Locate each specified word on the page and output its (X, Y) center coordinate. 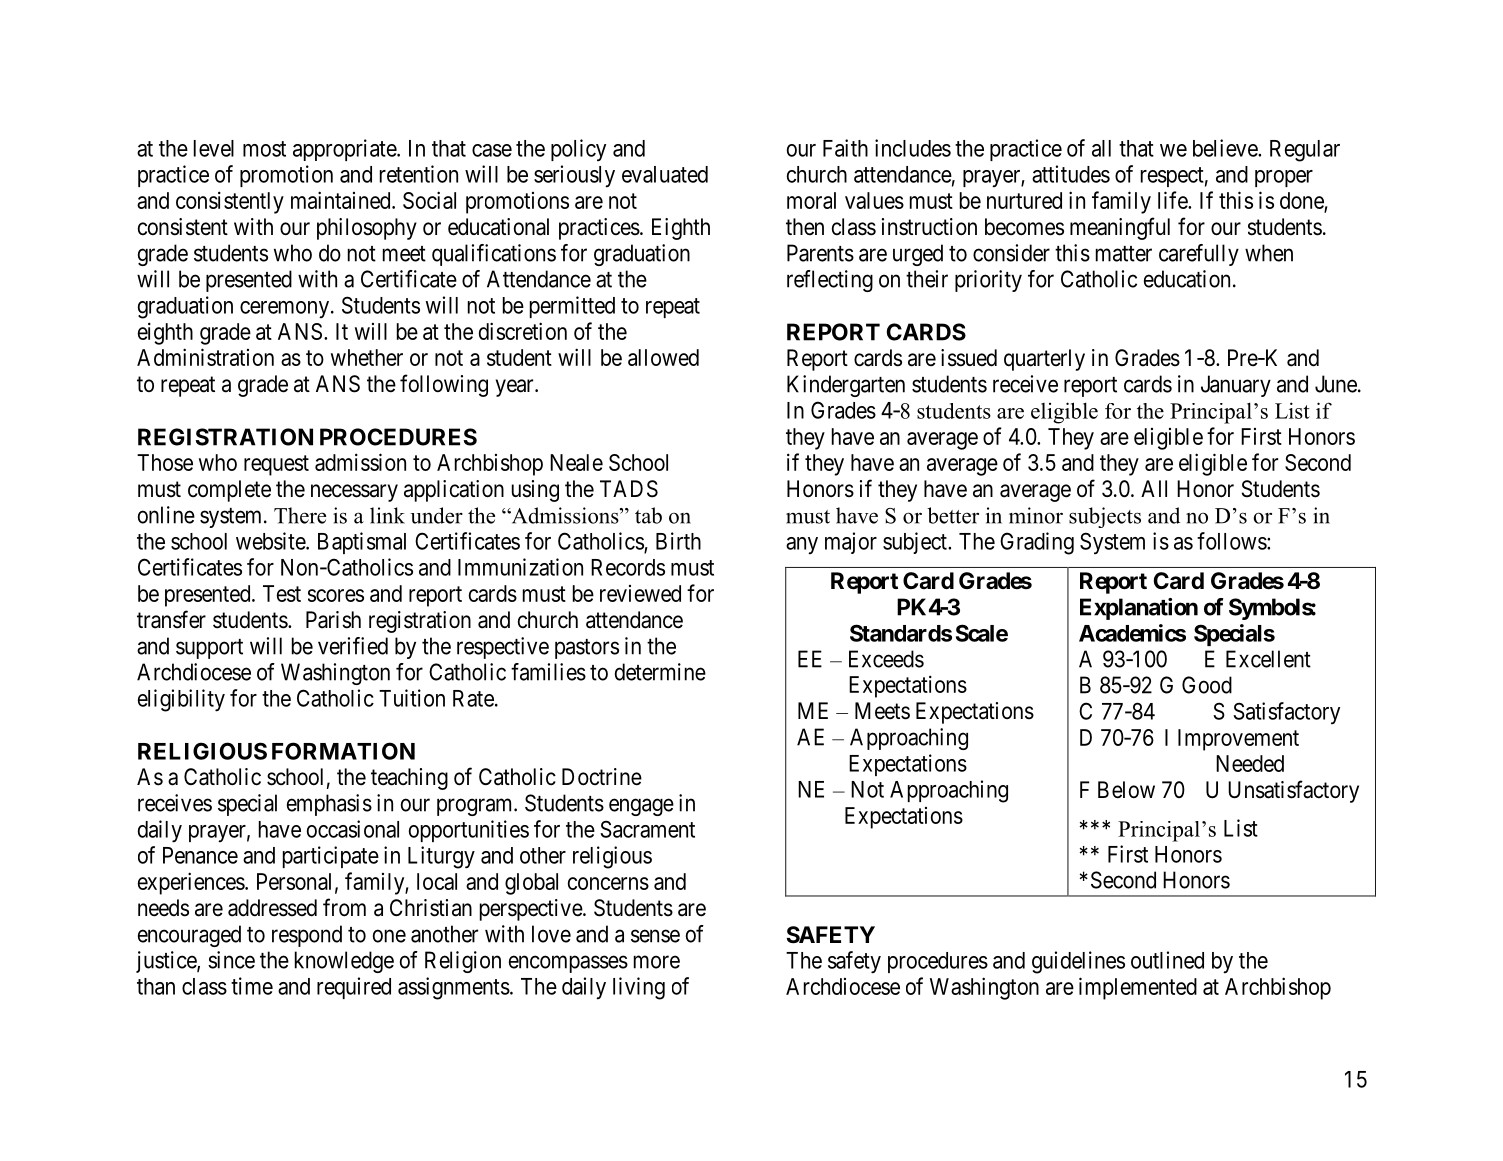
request (276, 465)
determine (660, 672)
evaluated (665, 174)
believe (1226, 148)
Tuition (412, 698)
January (1236, 386)
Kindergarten (846, 386)
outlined (1167, 960)
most (264, 149)
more (657, 962)
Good (1207, 685)
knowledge (344, 962)
